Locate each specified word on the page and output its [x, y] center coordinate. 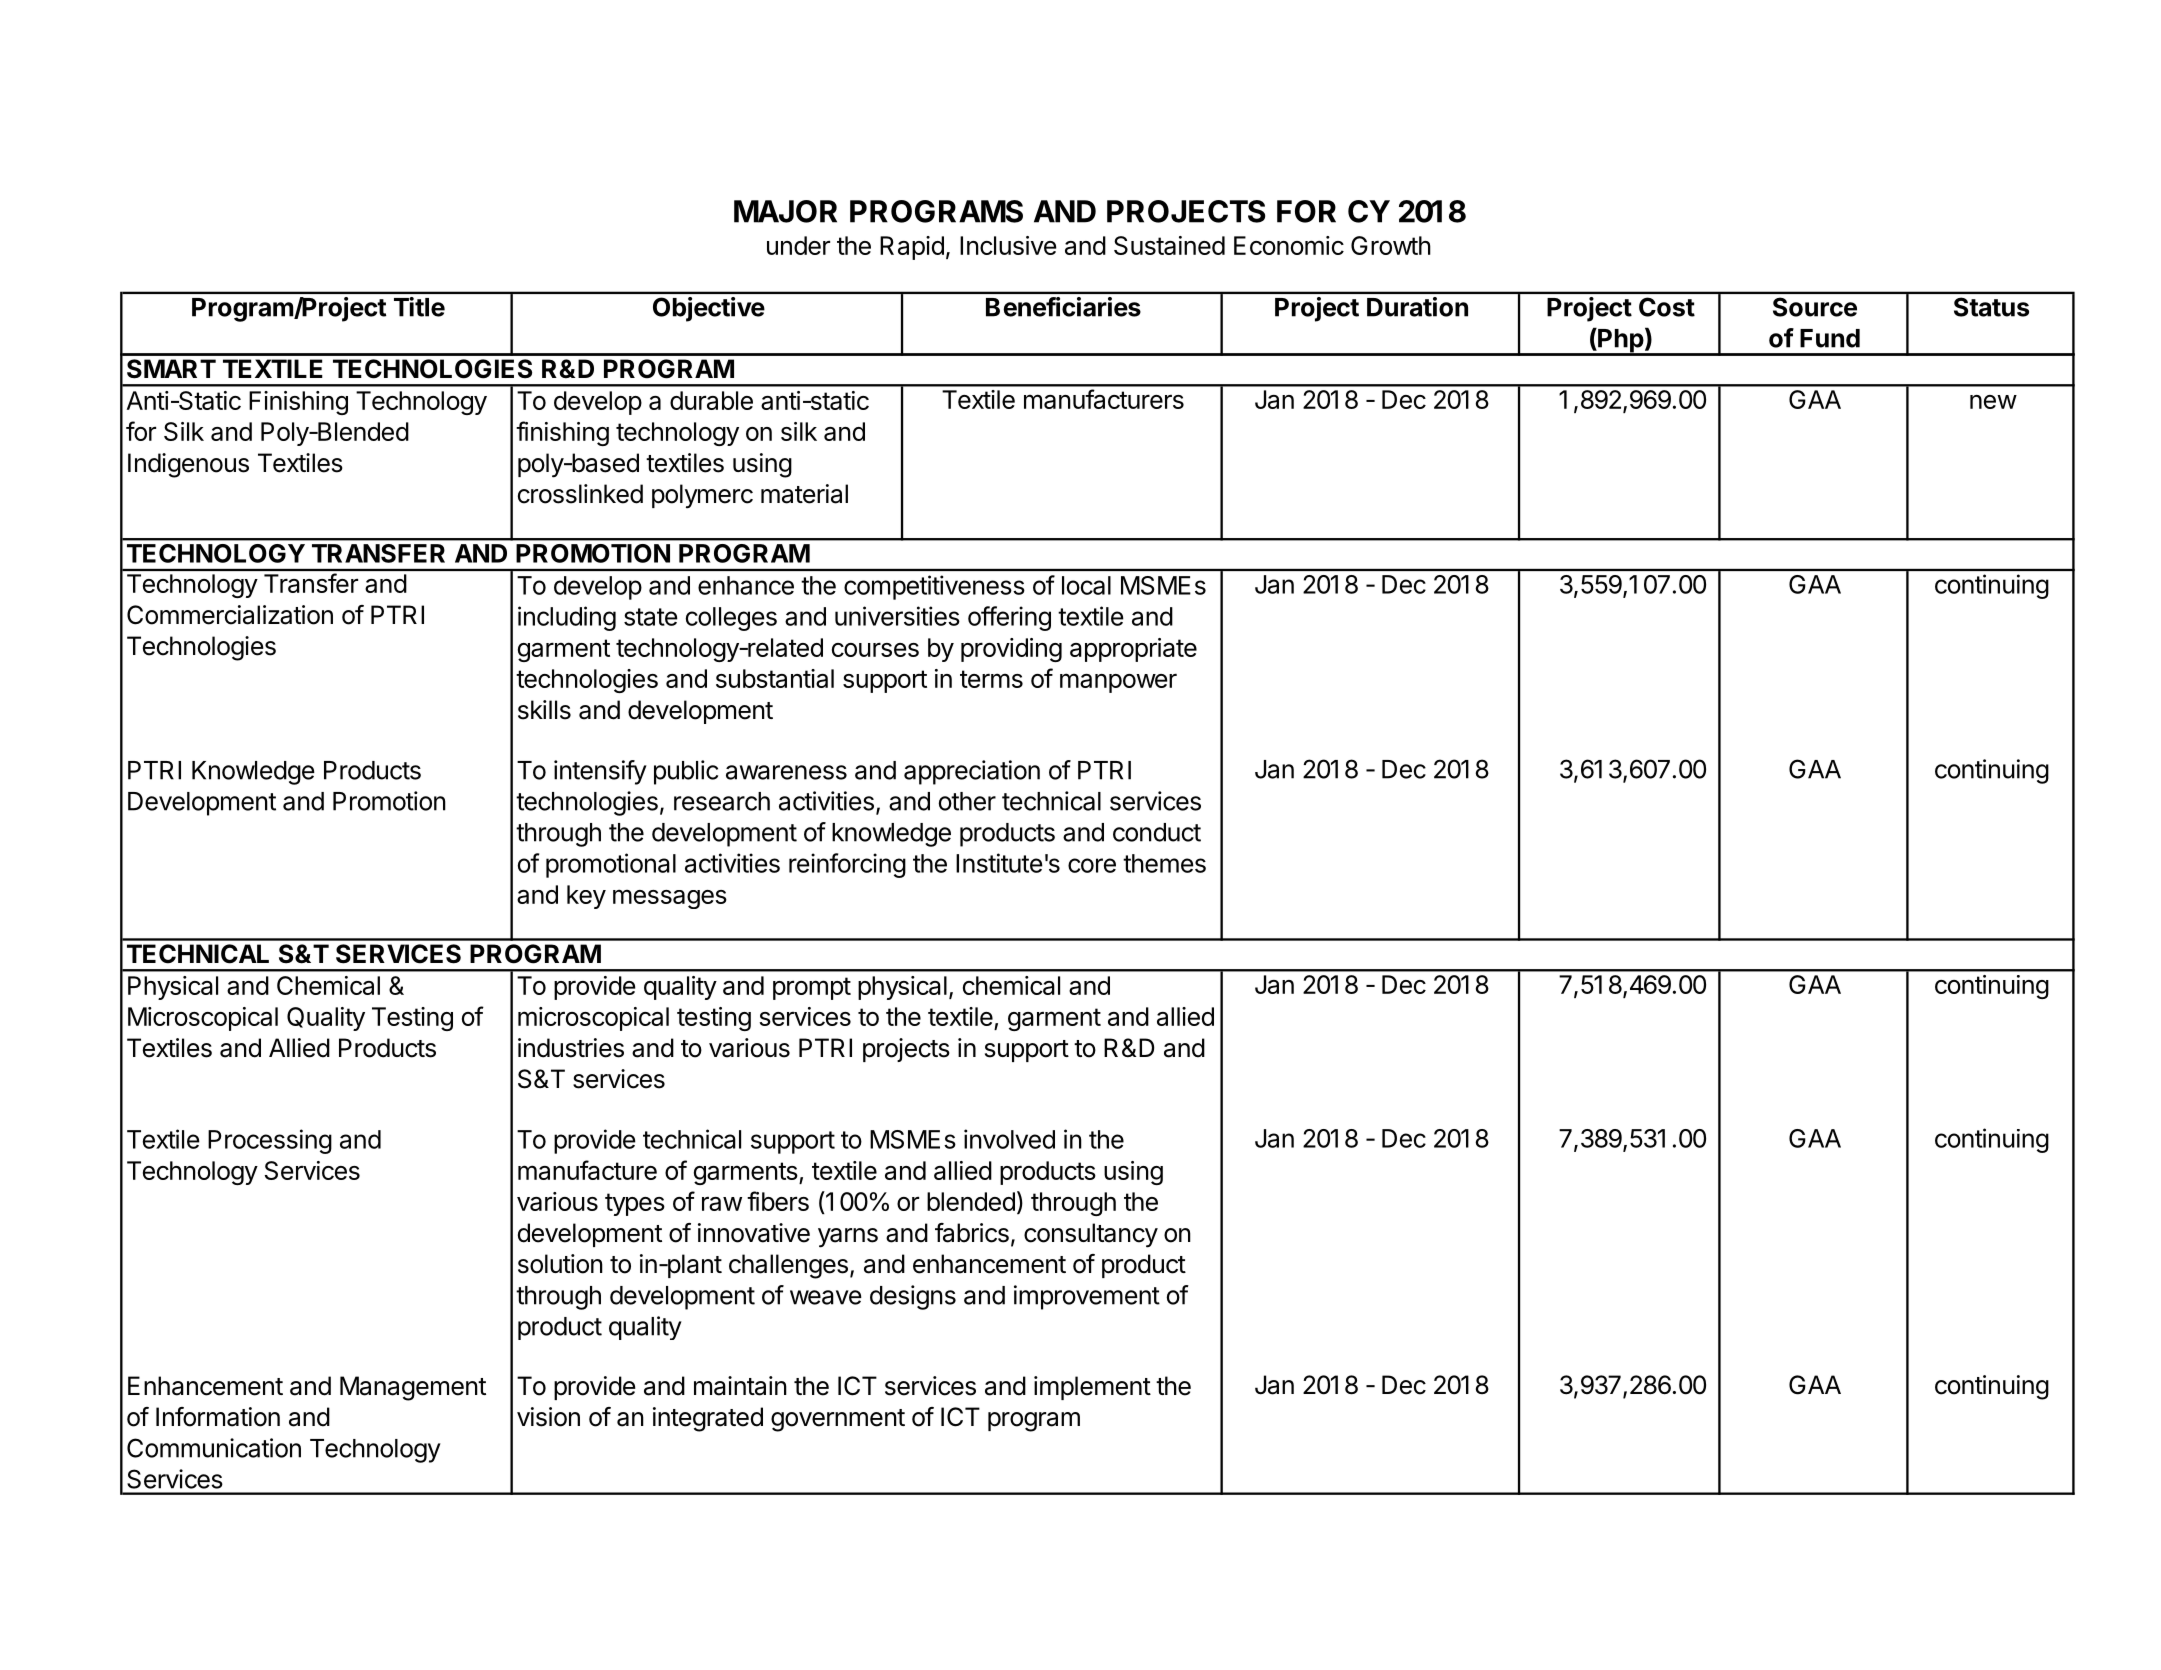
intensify [600, 772]
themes [1164, 863]
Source [1815, 307]
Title [419, 307]
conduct [1157, 832]
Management [413, 1388]
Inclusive [1008, 245]
